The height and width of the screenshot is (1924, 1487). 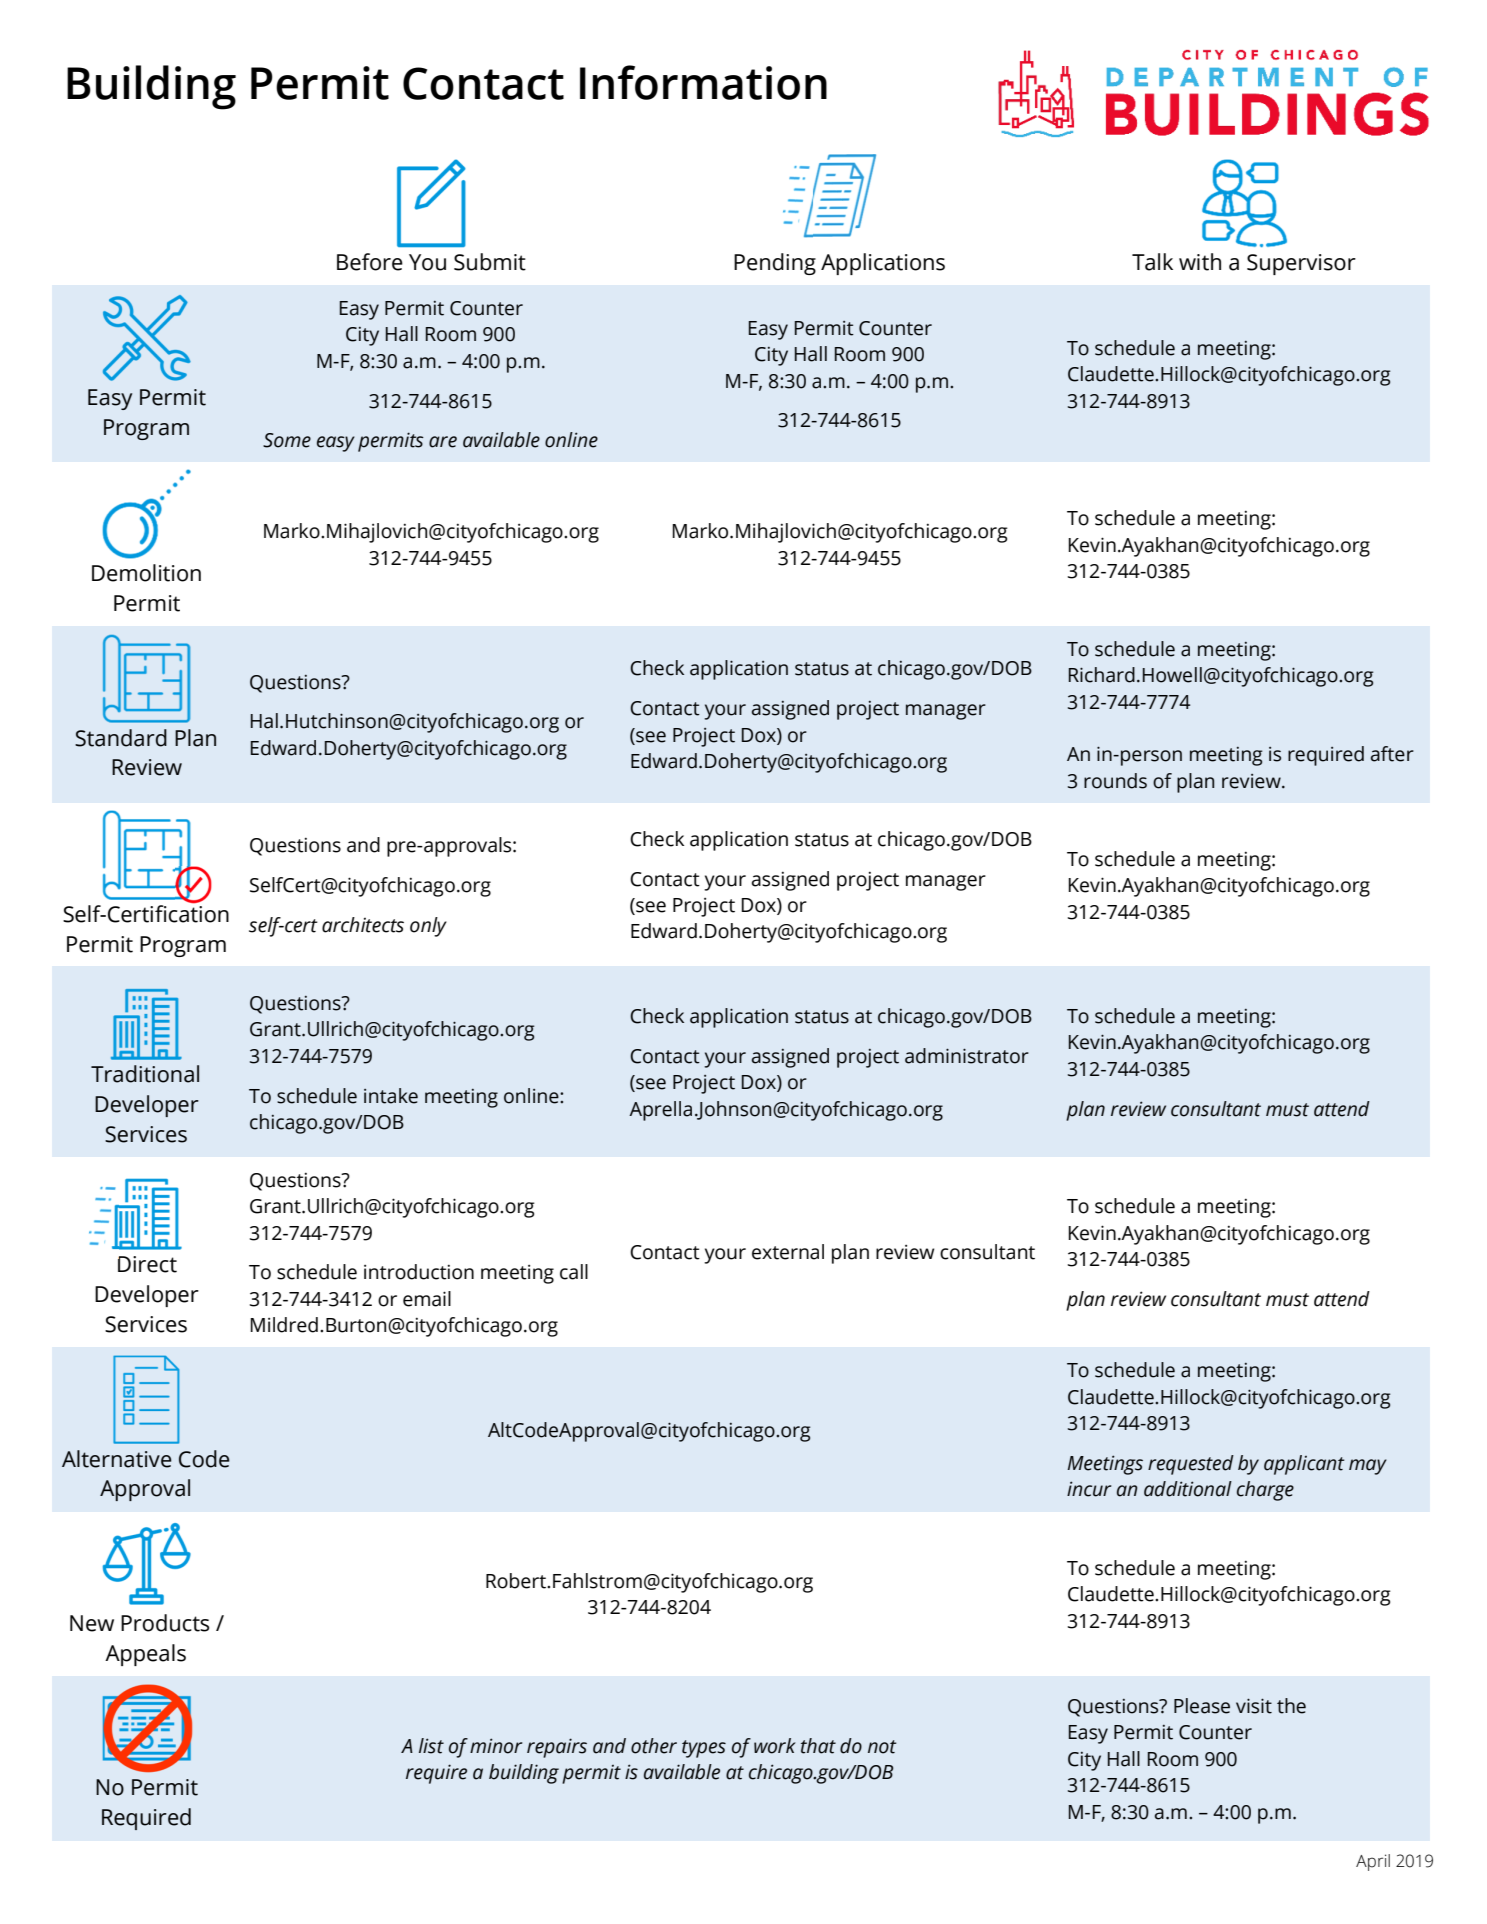 I want to click on types, so click(x=704, y=1749).
